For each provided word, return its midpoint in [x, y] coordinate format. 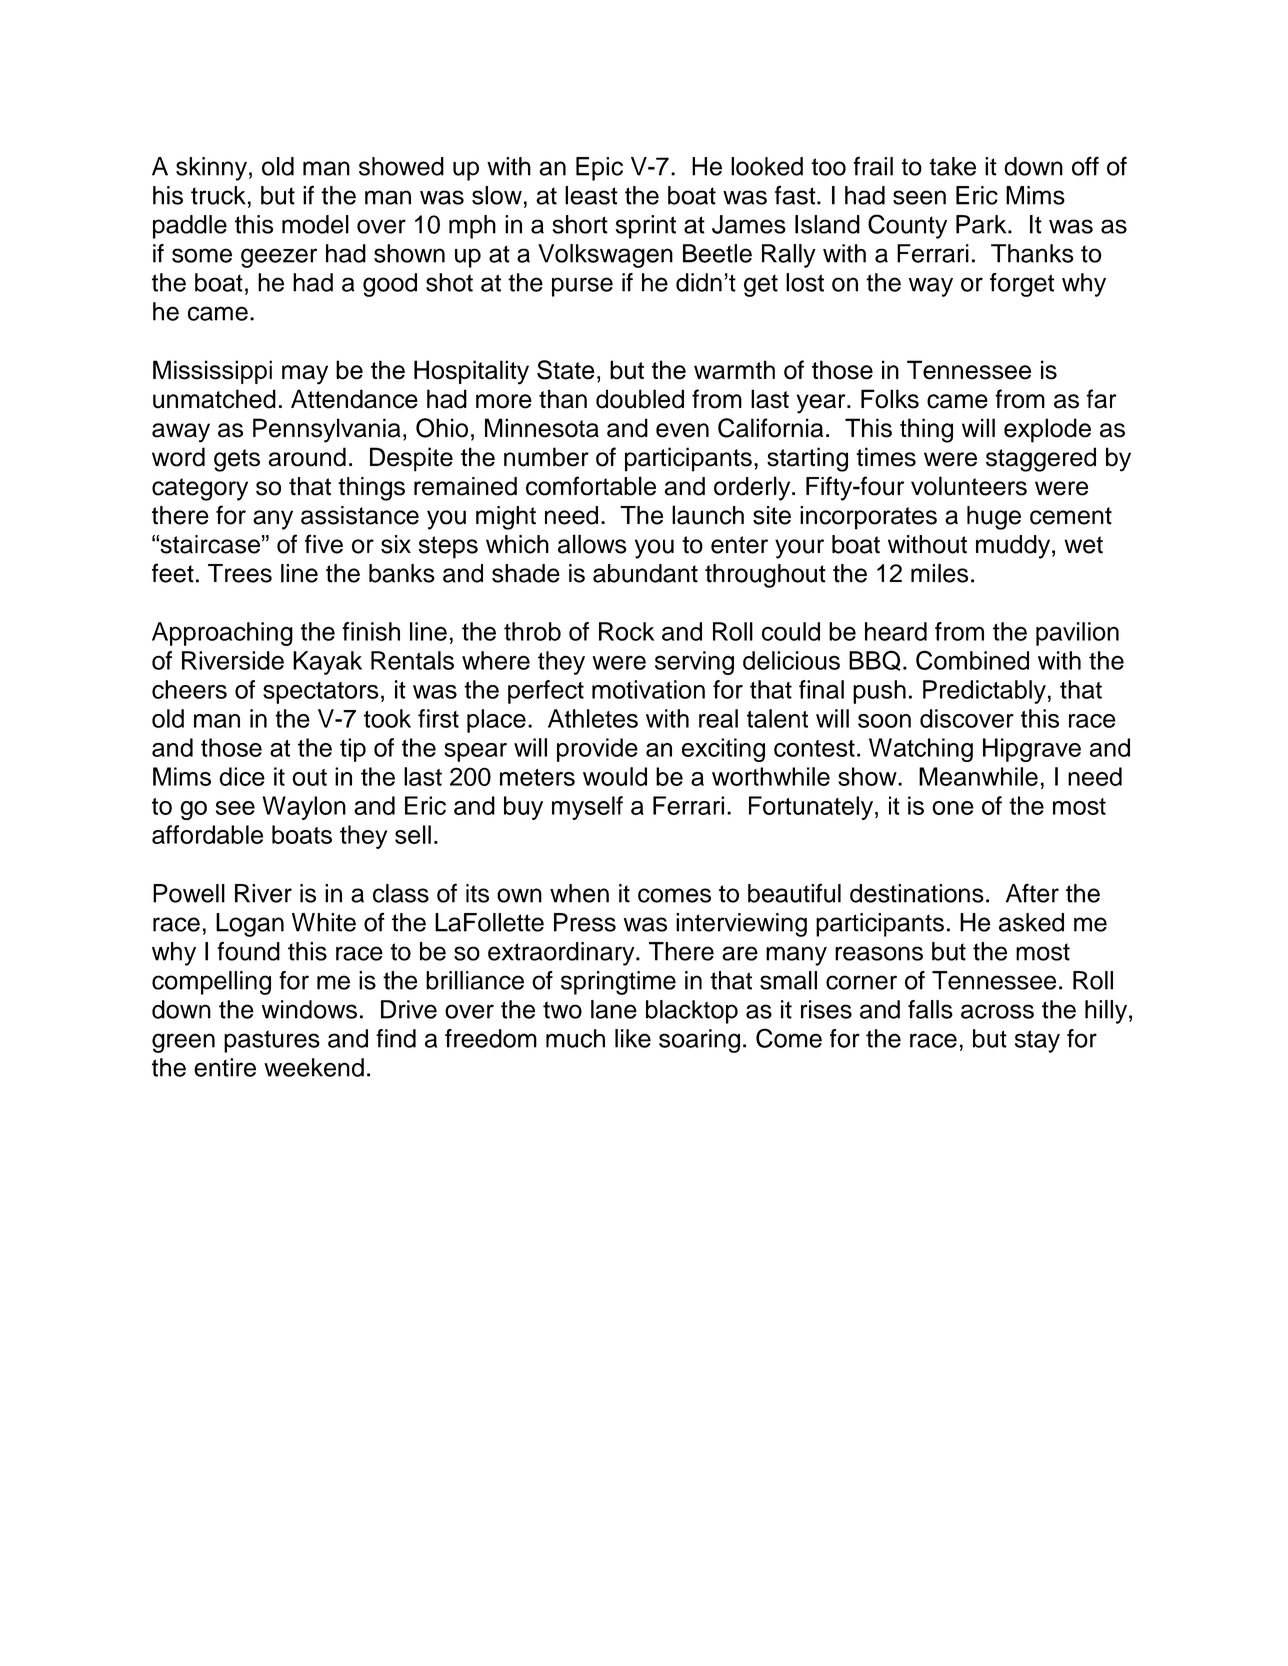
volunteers [969, 486]
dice [242, 776]
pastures [272, 1041]
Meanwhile [978, 776]
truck [218, 195]
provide [597, 750]
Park [982, 224]
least [591, 195]
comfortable [591, 486]
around [307, 457]
